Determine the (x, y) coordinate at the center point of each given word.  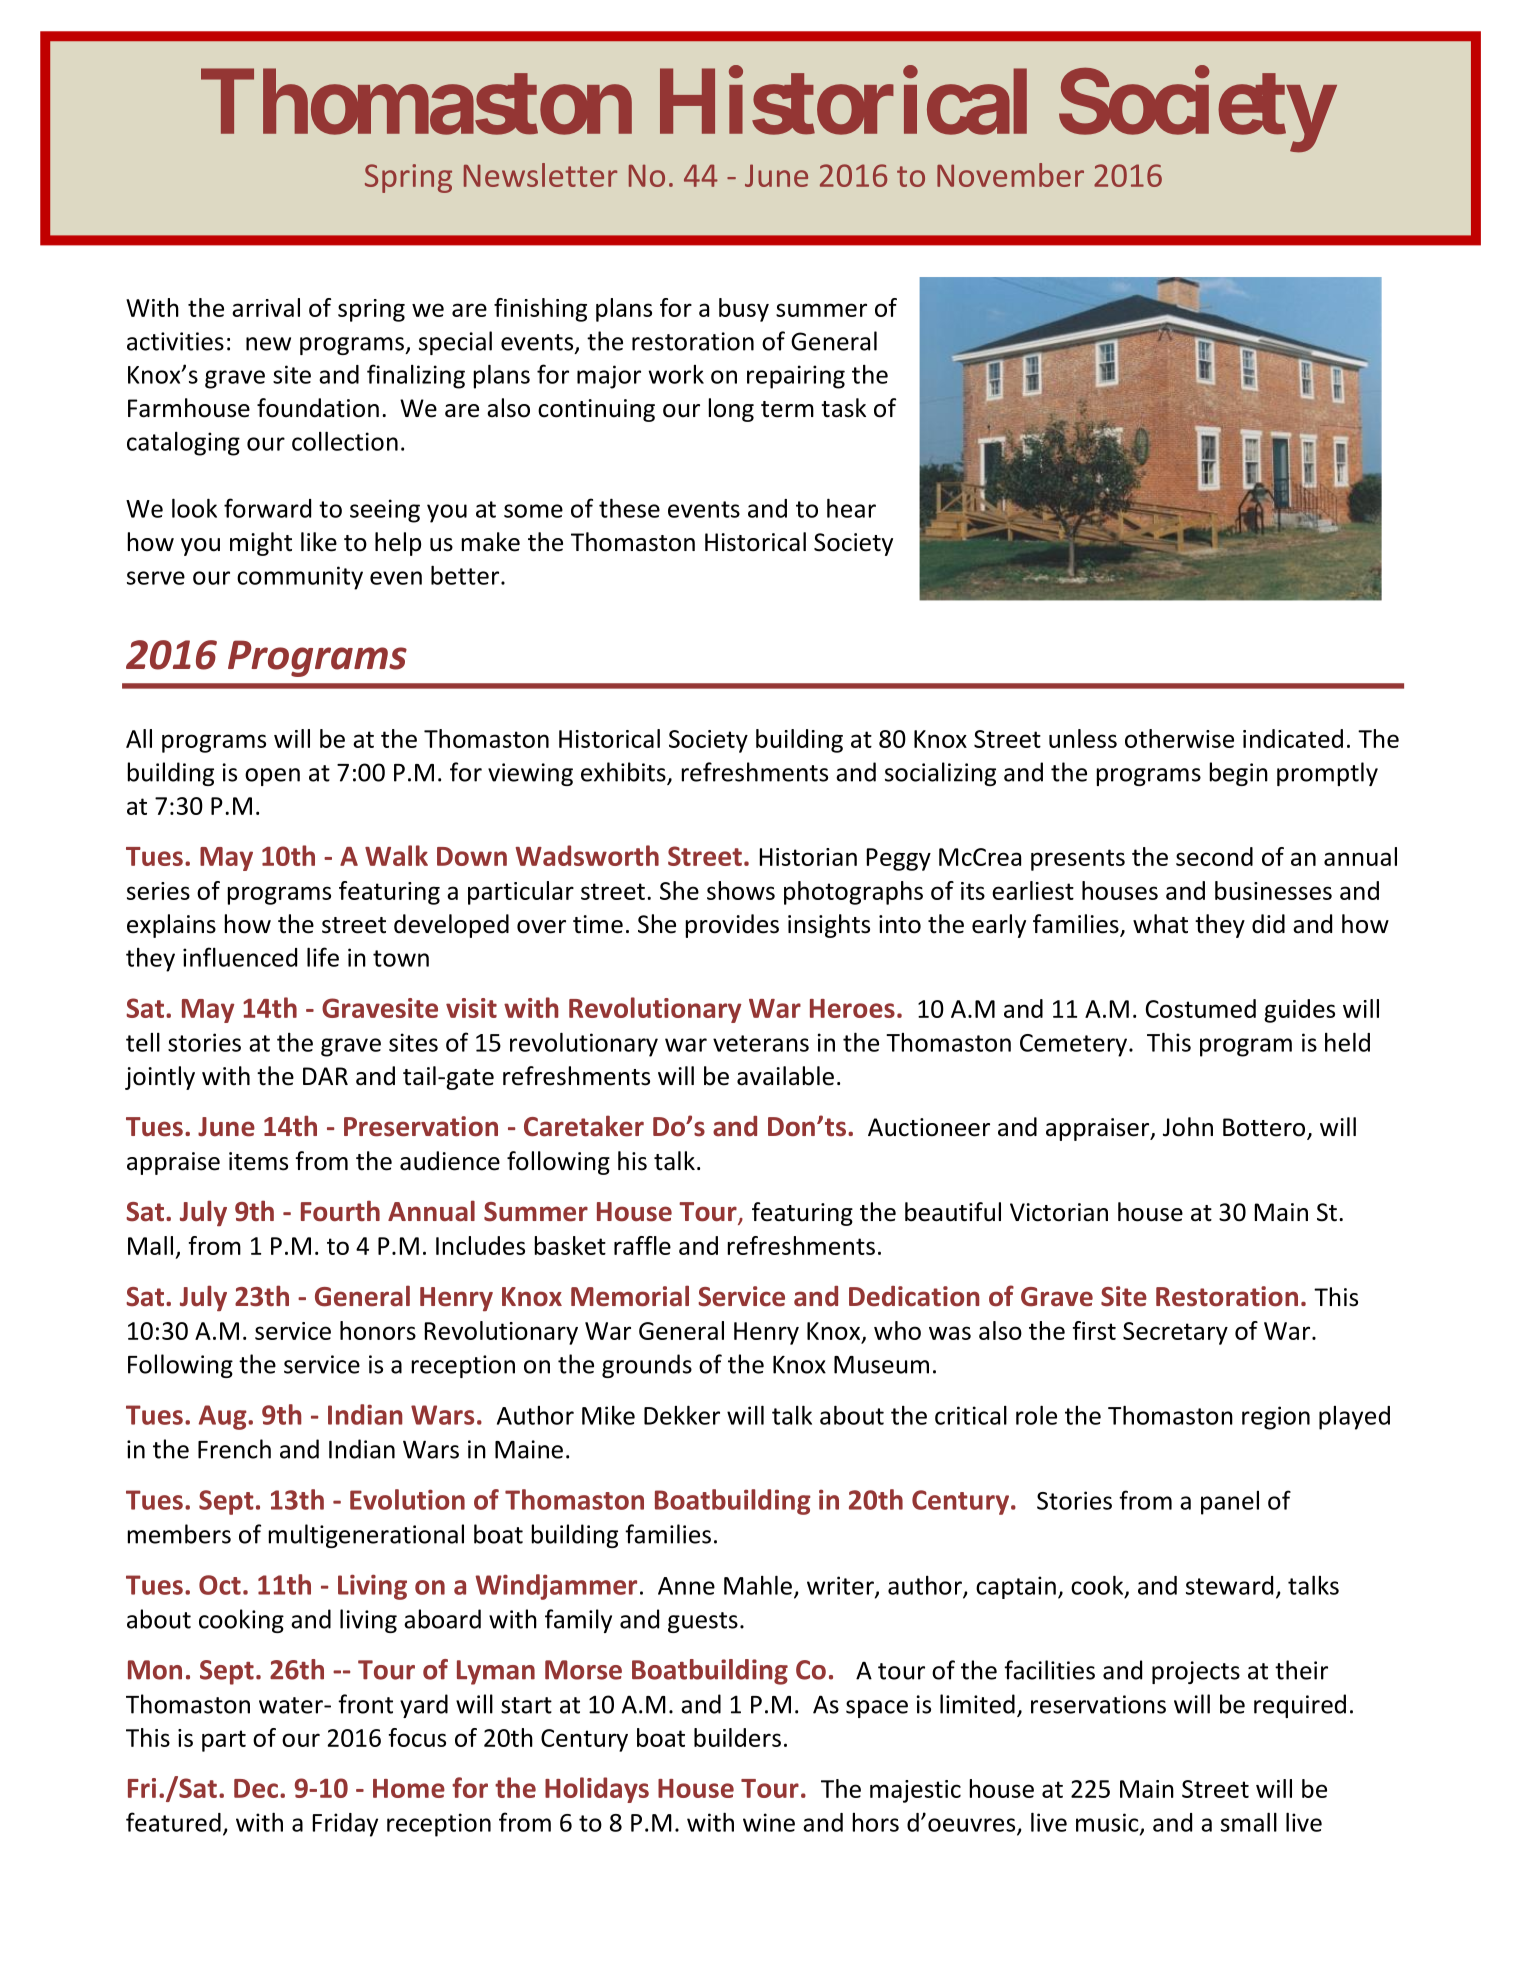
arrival (266, 307)
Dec (256, 1788)
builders (737, 1737)
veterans (761, 1043)
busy (744, 310)
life (323, 957)
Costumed (1201, 1008)
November (1010, 175)
